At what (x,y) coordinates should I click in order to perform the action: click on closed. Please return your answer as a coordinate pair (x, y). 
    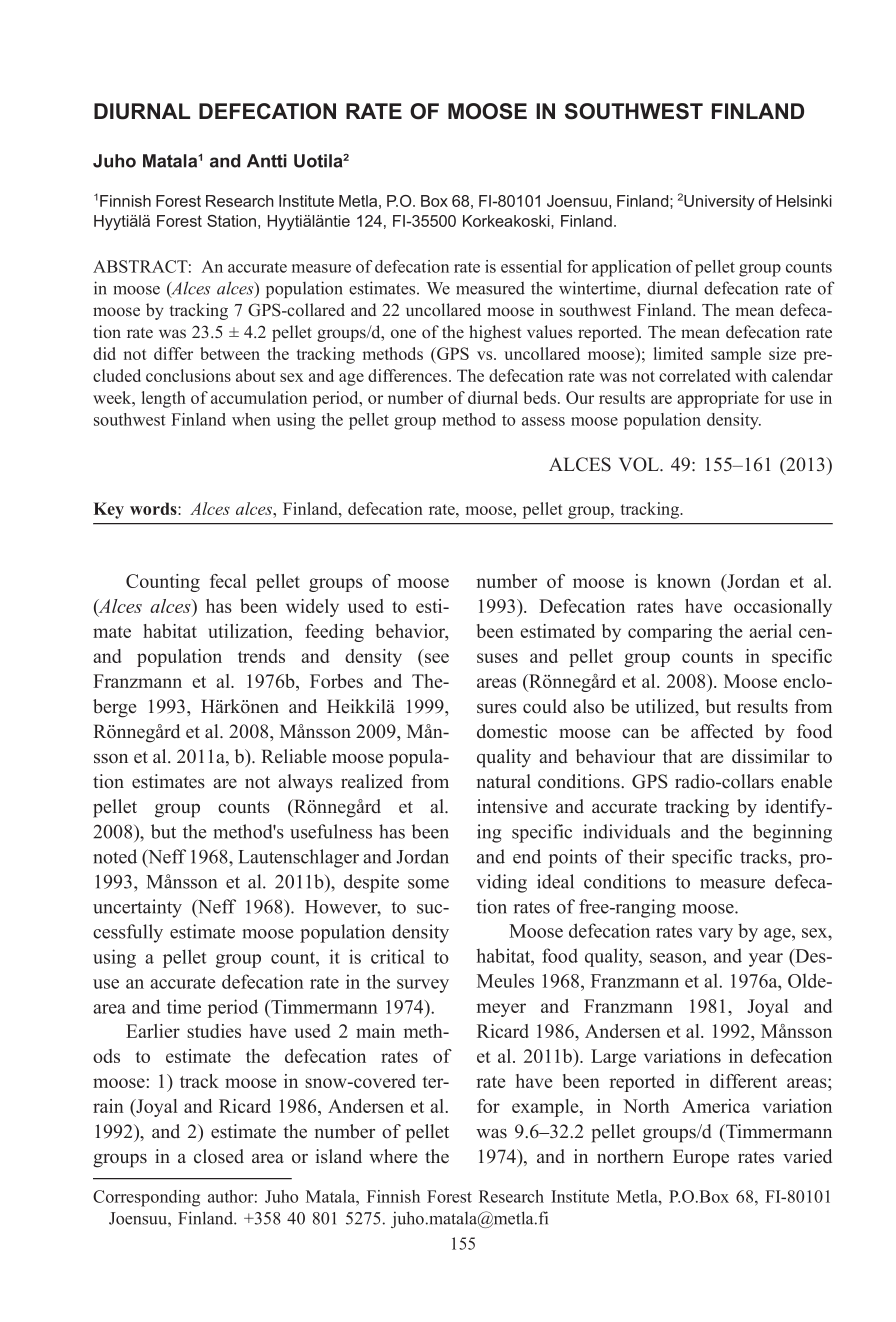
    Looking at the image, I should click on (219, 1156).
